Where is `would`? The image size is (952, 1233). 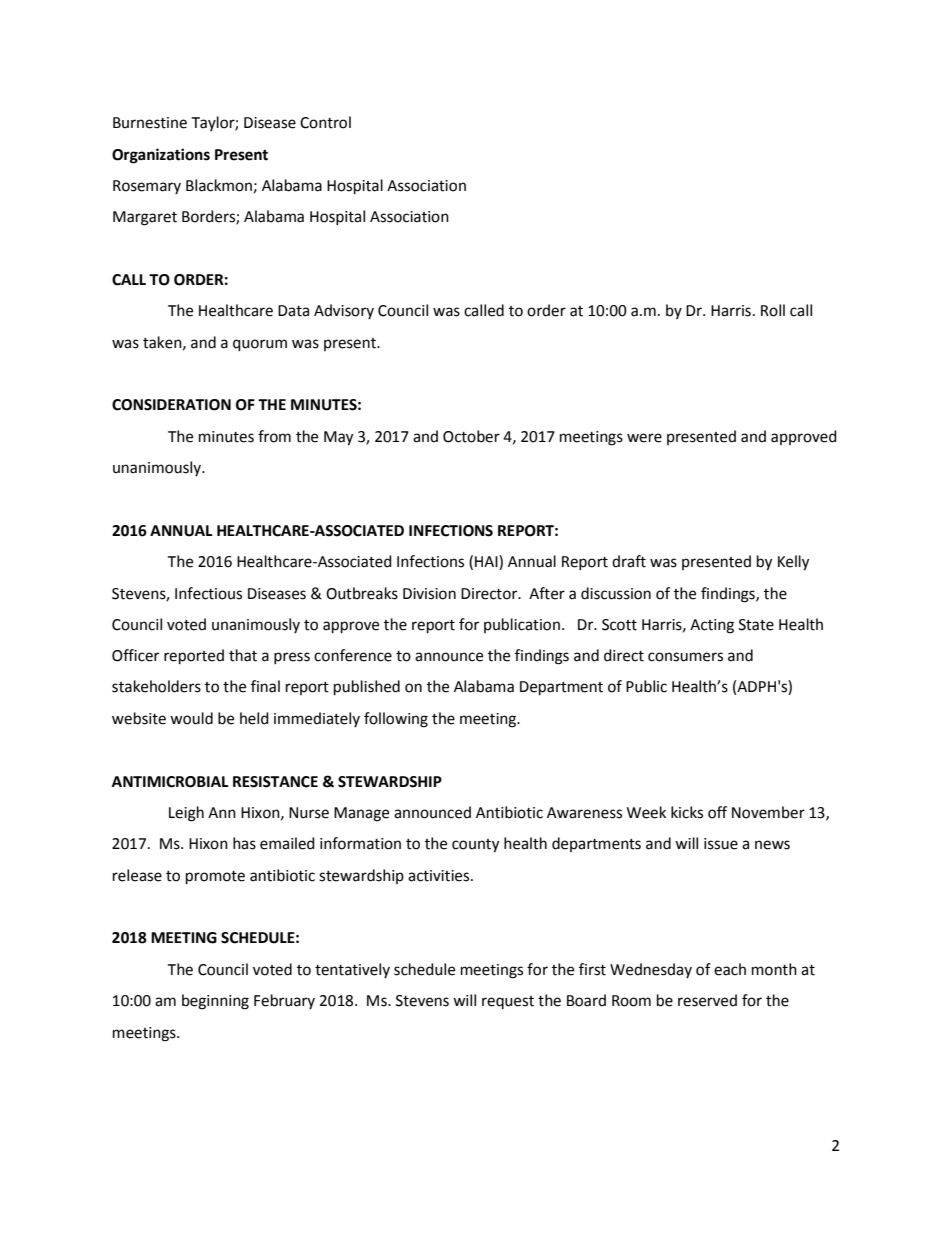 would is located at coordinates (191, 718).
